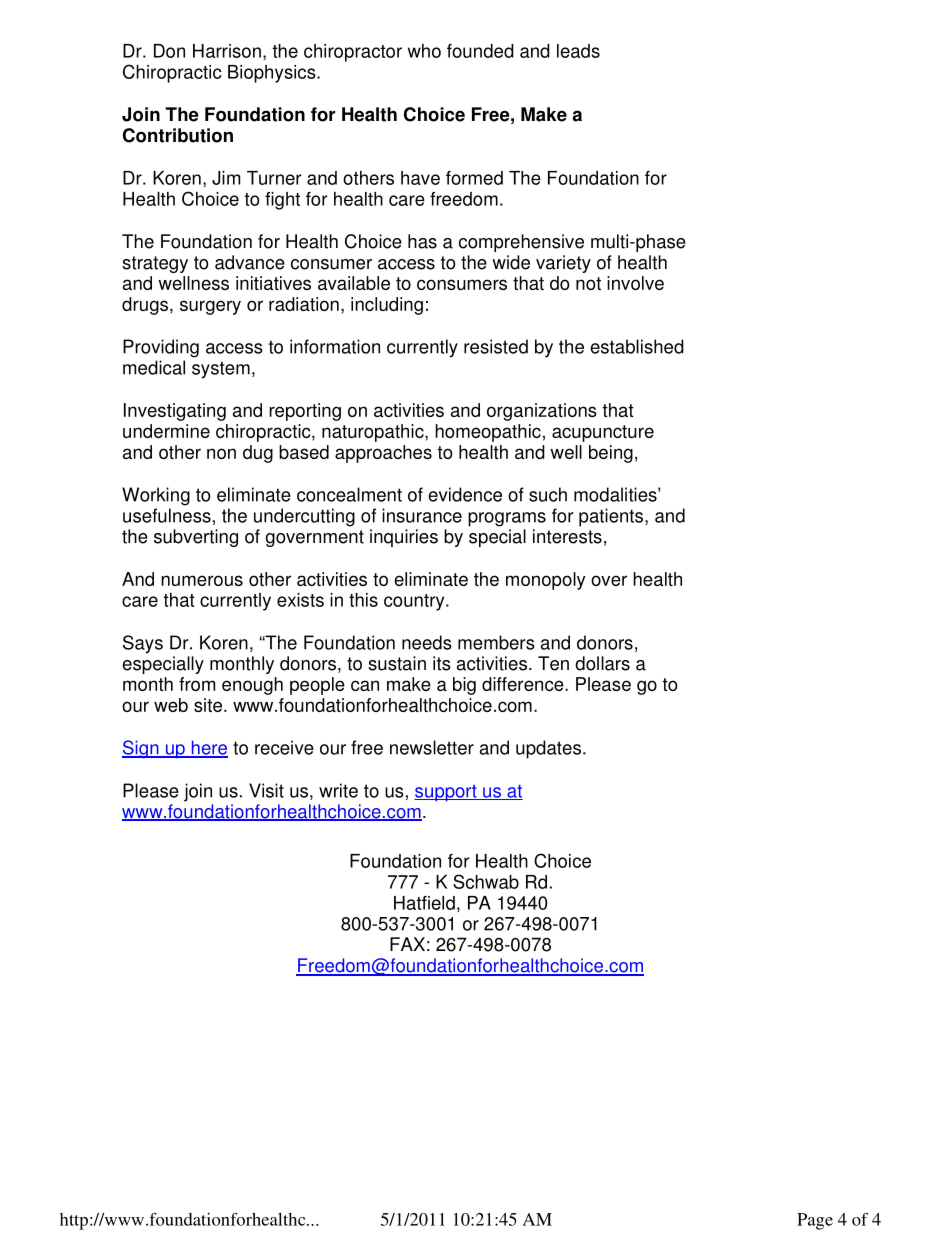 The height and width of the screenshot is (1233, 952). What do you see at coordinates (548, 749) in the screenshot?
I see `updates` at bounding box center [548, 749].
